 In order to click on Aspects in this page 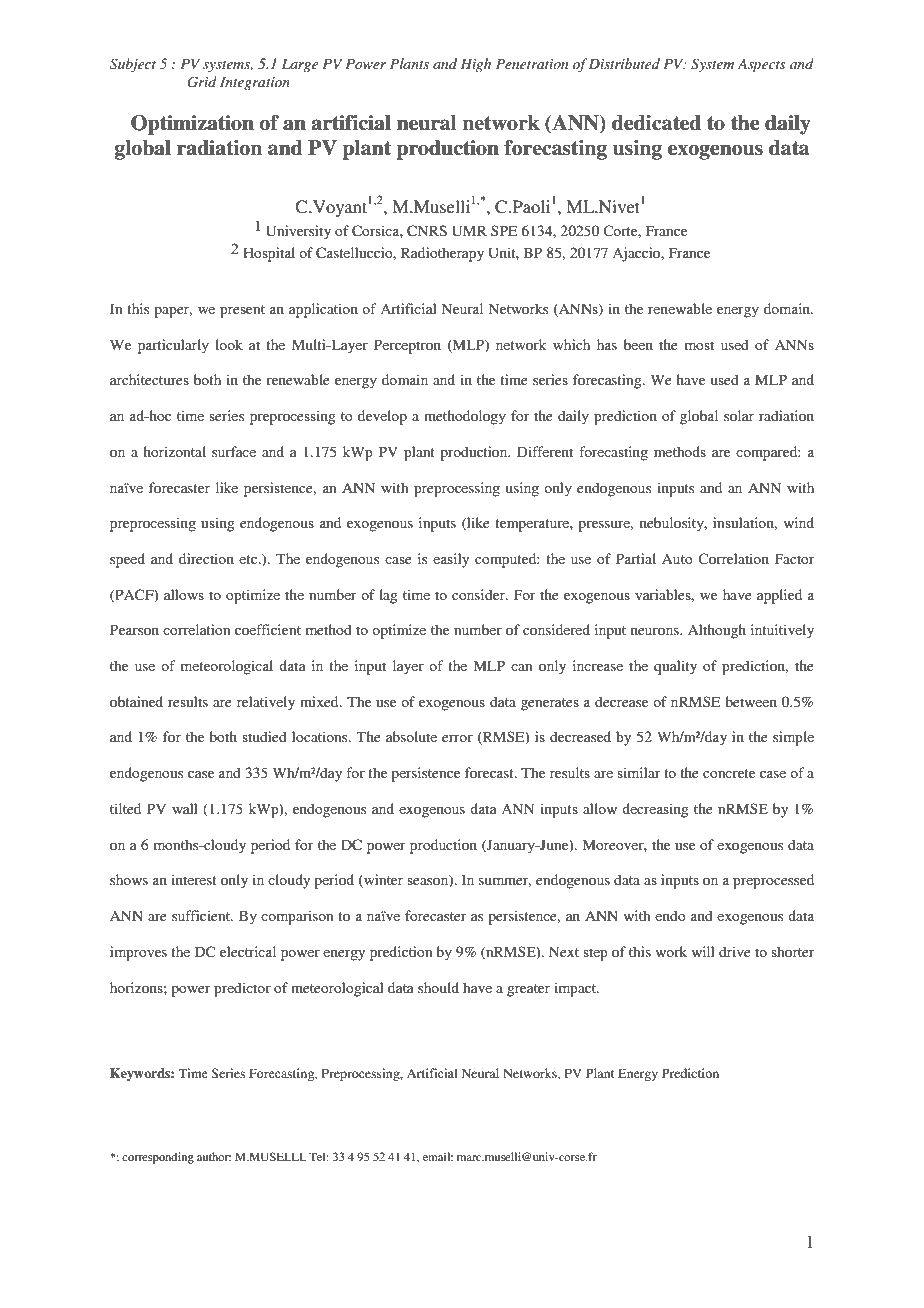, I will do `click(761, 66)`.
